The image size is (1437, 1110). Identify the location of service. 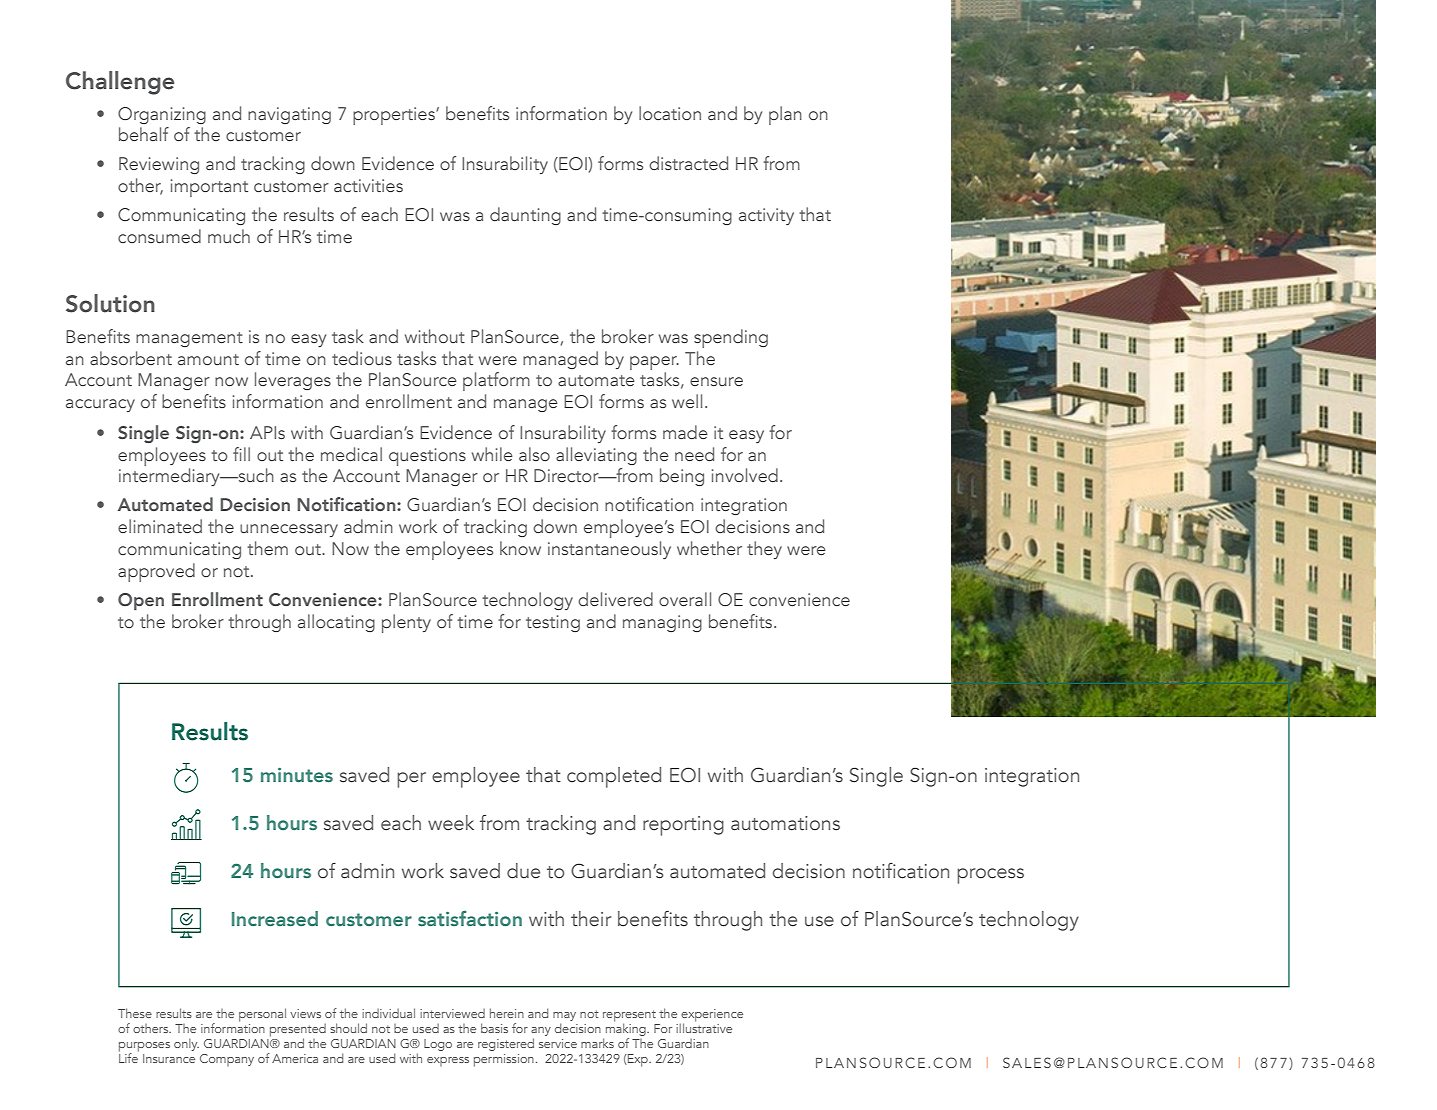
(558, 1043).
